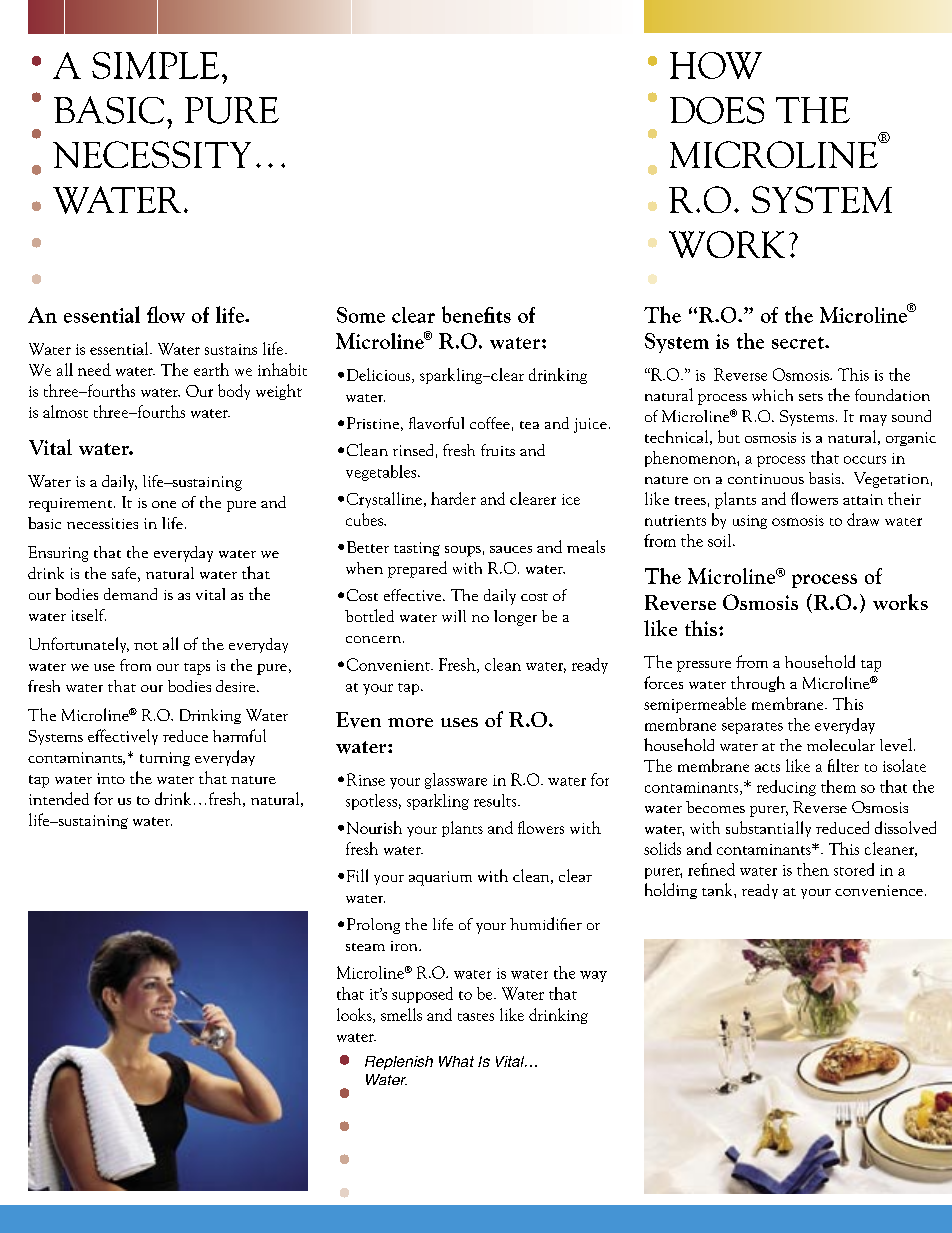 This image has height=1233, width=952. What do you see at coordinates (496, 800) in the image?
I see `results` at bounding box center [496, 800].
